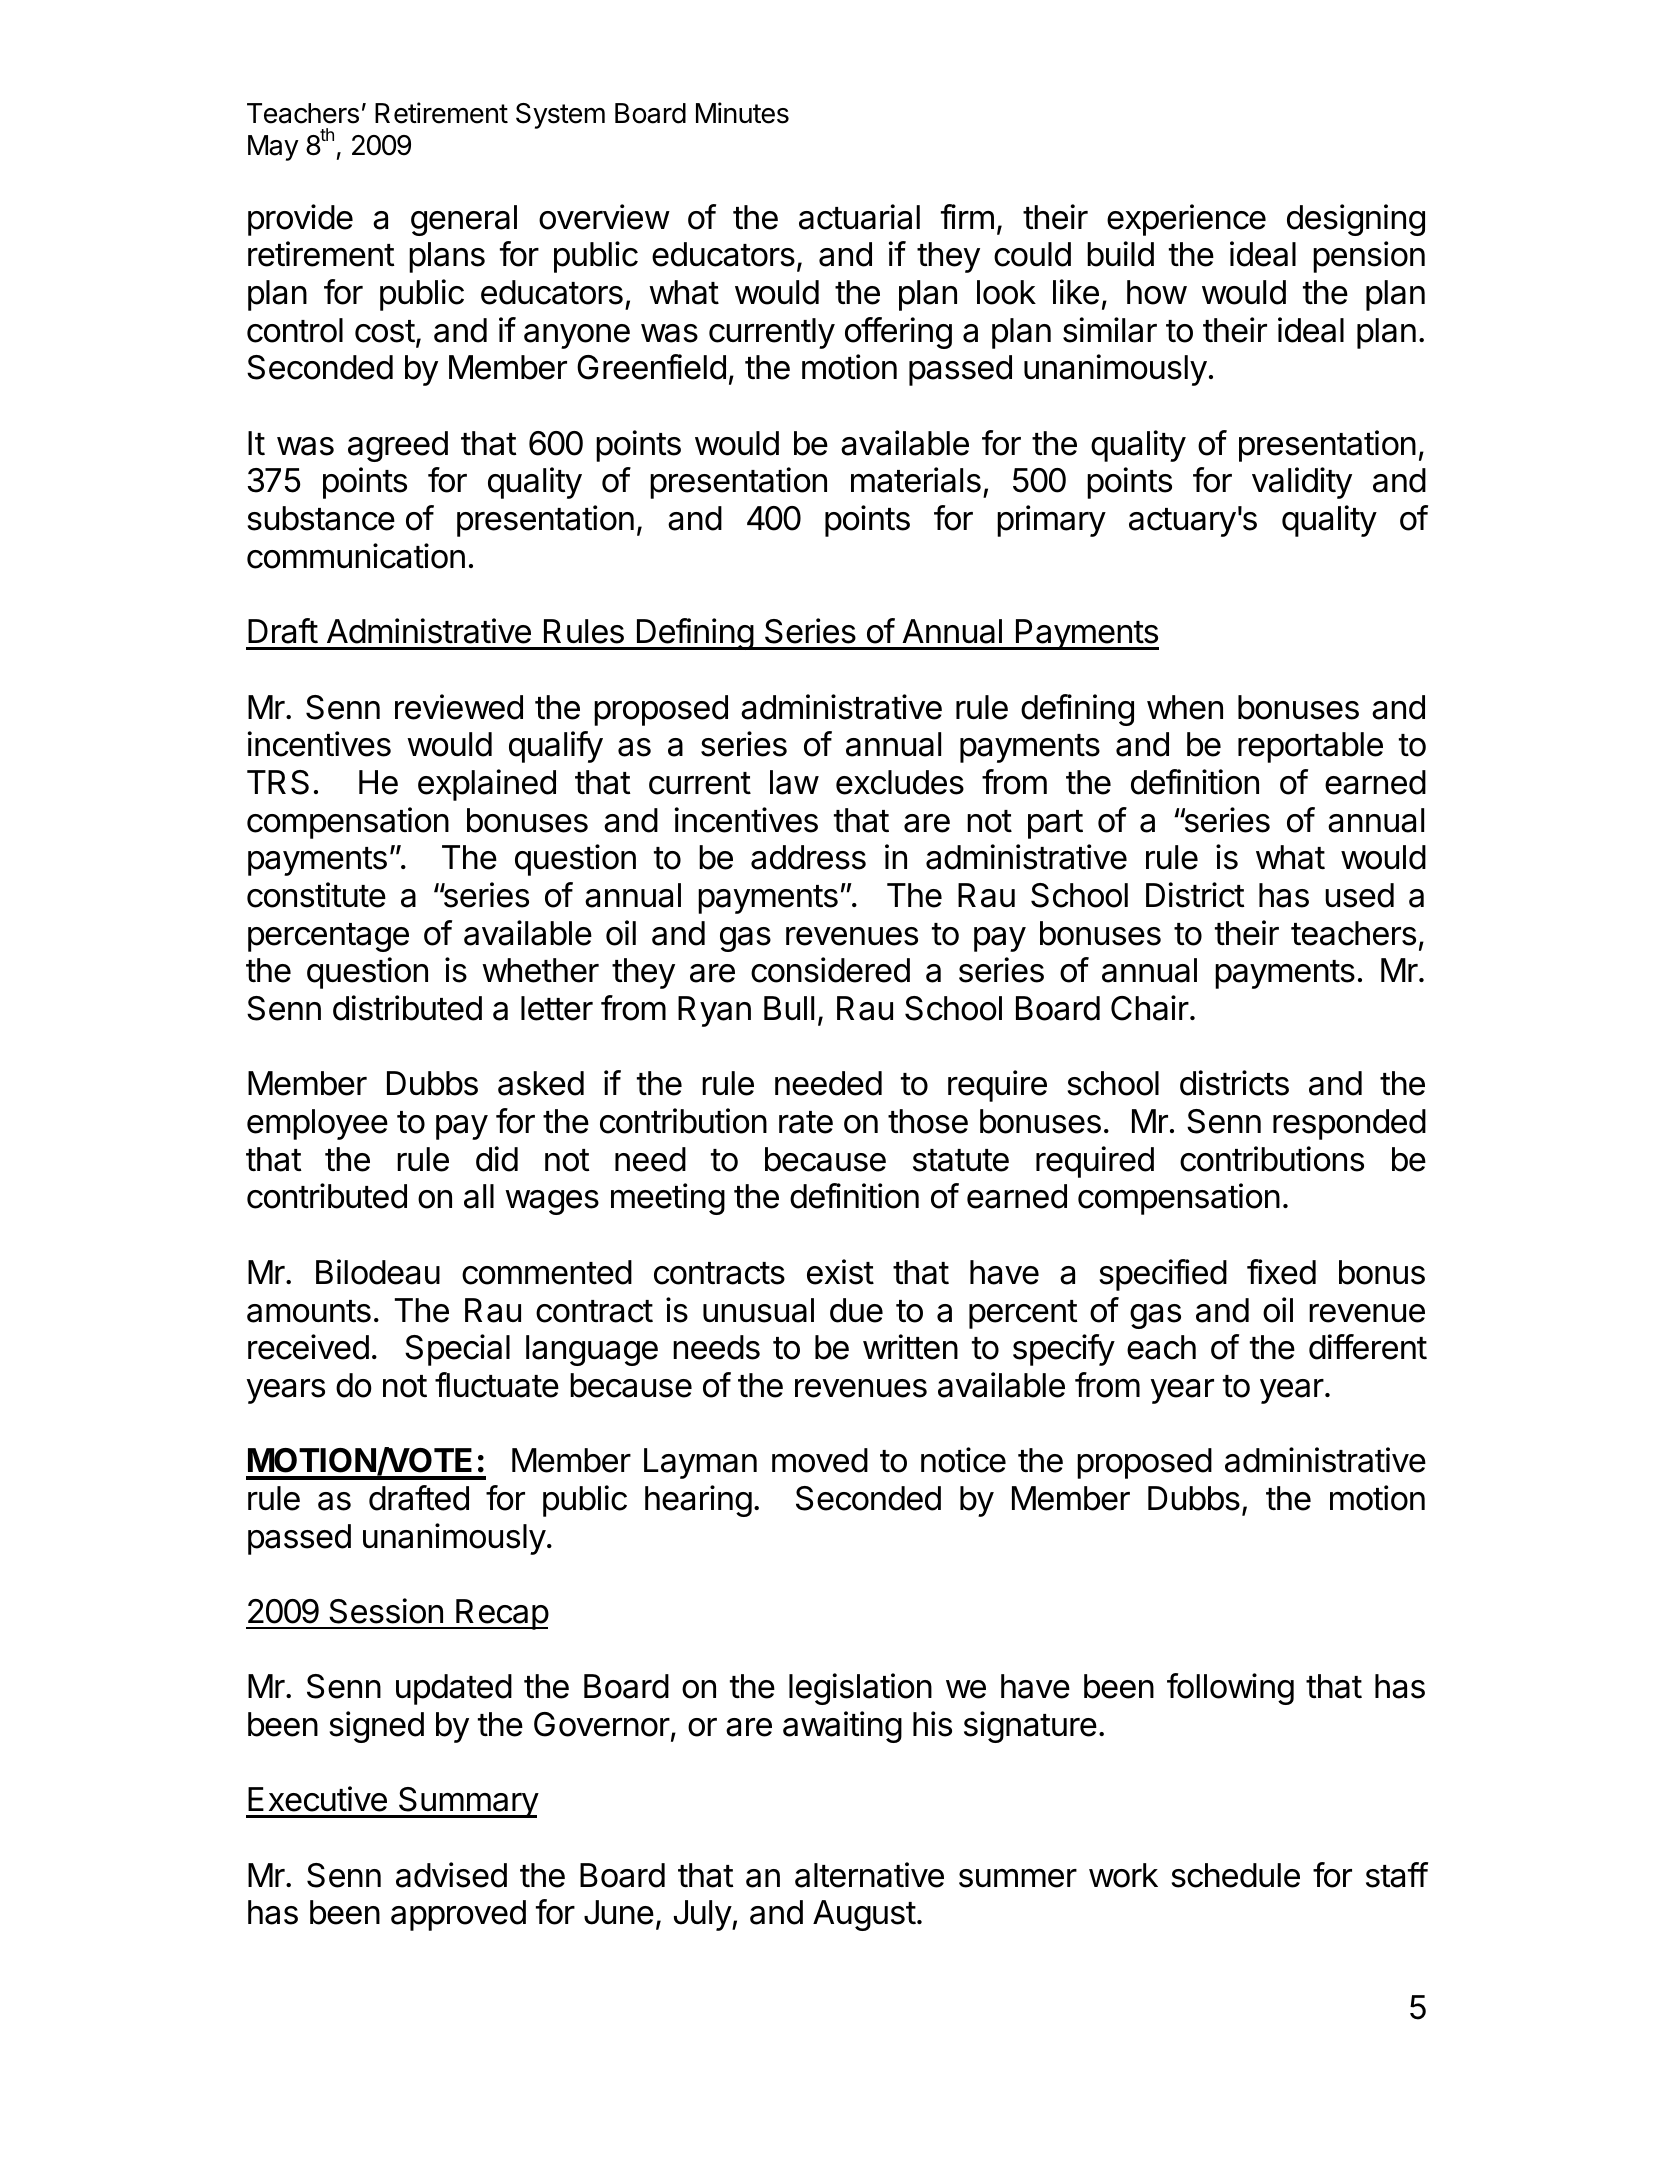 The image size is (1672, 2163). I want to click on actuarial, so click(859, 217).
